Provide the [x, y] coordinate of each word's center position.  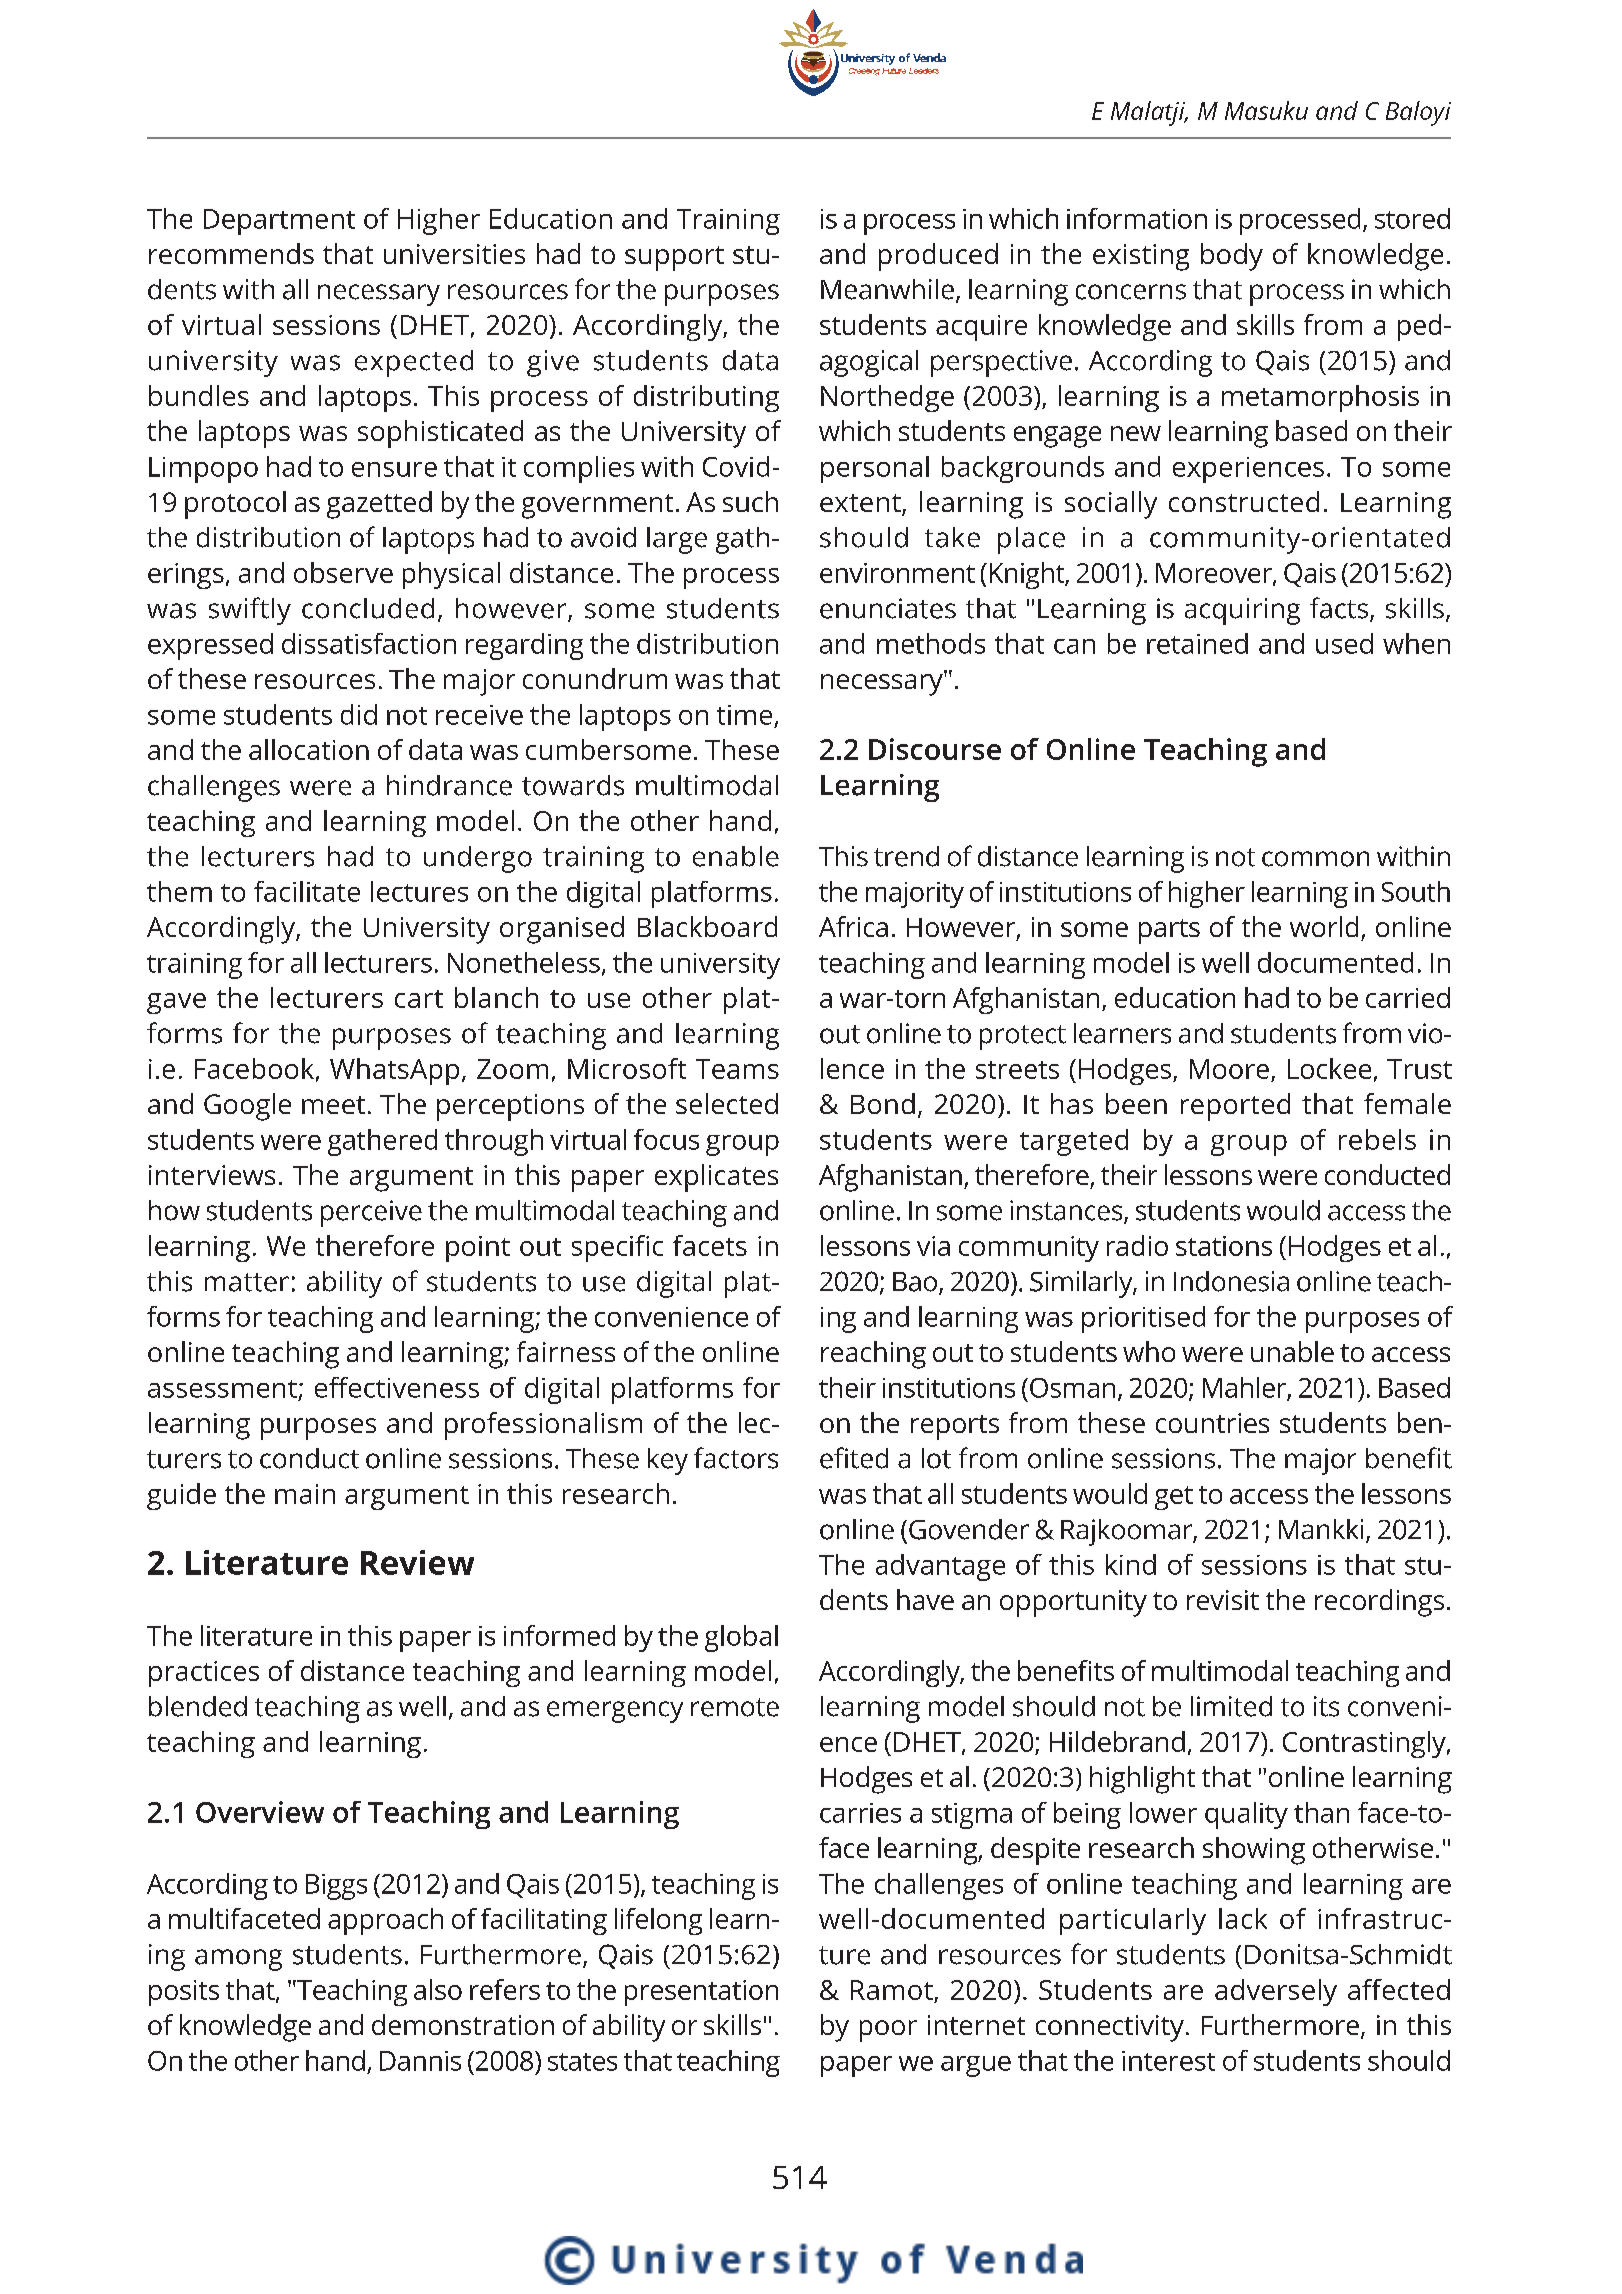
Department [279, 222]
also [438, 1989]
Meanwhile [887, 289]
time [744, 715]
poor [888, 2031]
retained [1197, 643]
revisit [1223, 1600]
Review [417, 1562]
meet [333, 1105]
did [359, 714]
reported [1235, 1107]
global [741, 1638]
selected [727, 1103]
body [1232, 257]
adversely [1276, 1992]
